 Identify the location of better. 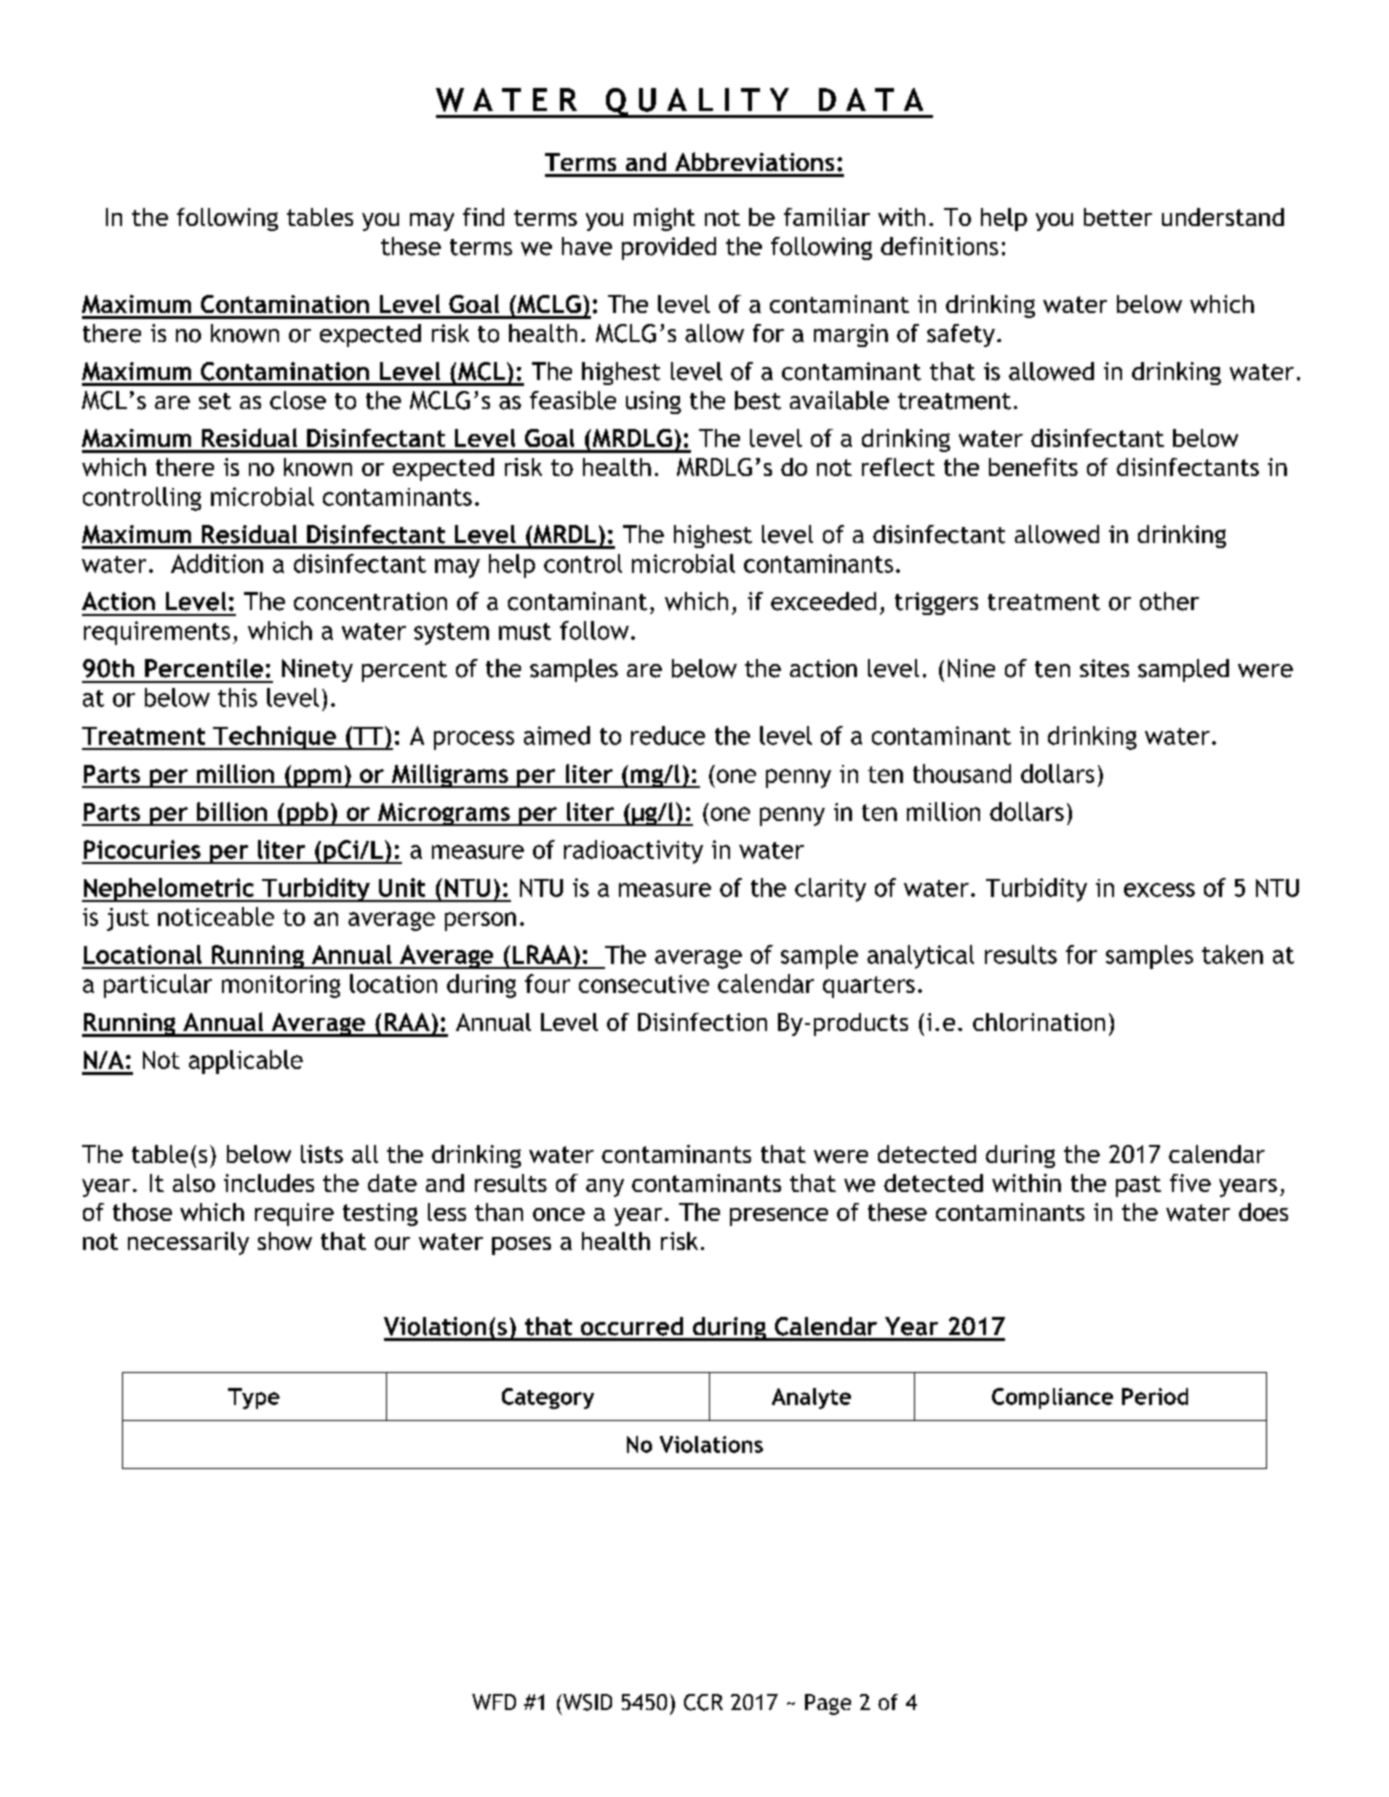
(1118, 217).
